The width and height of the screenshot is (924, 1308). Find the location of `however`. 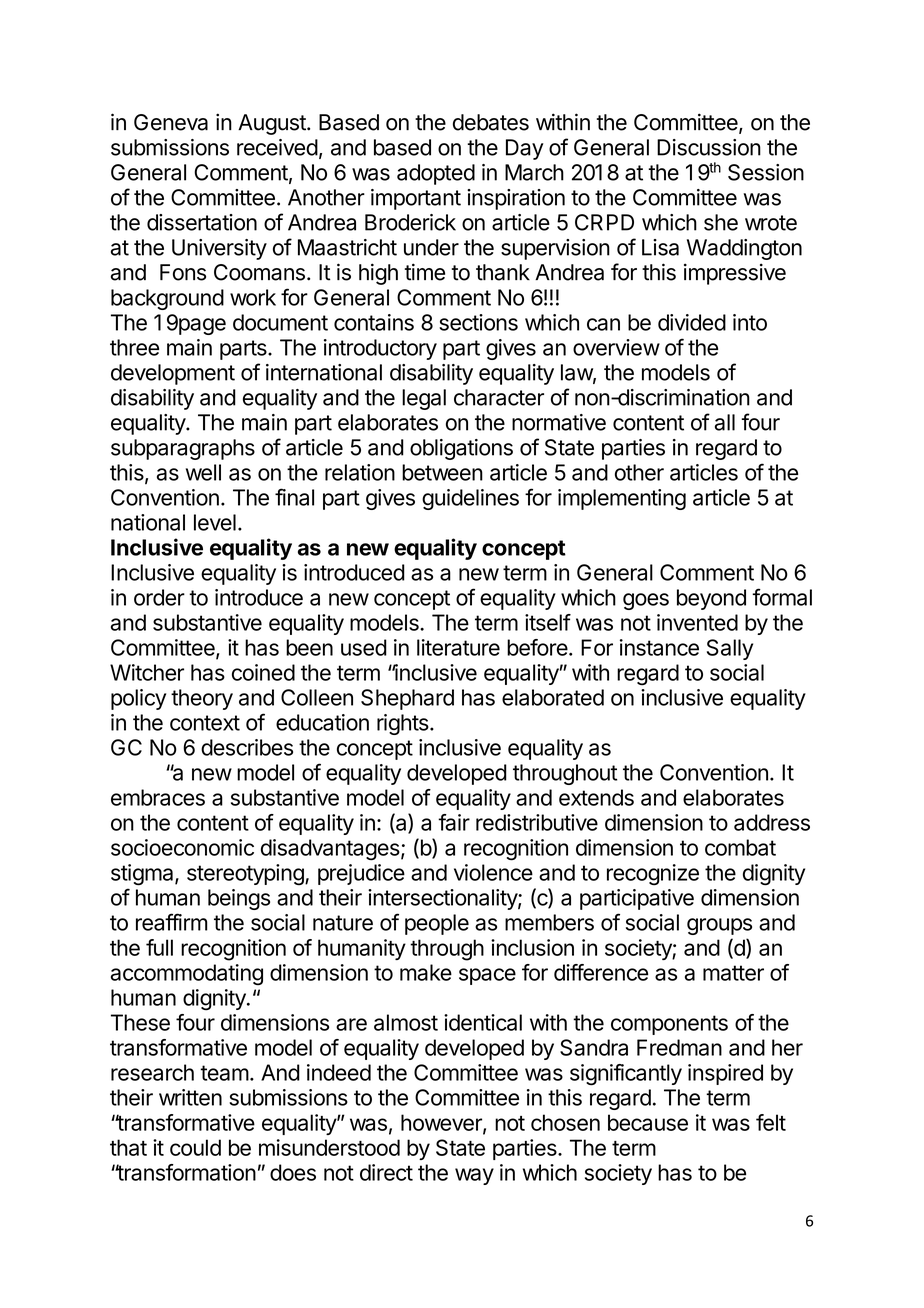

however is located at coordinates (442, 1123).
